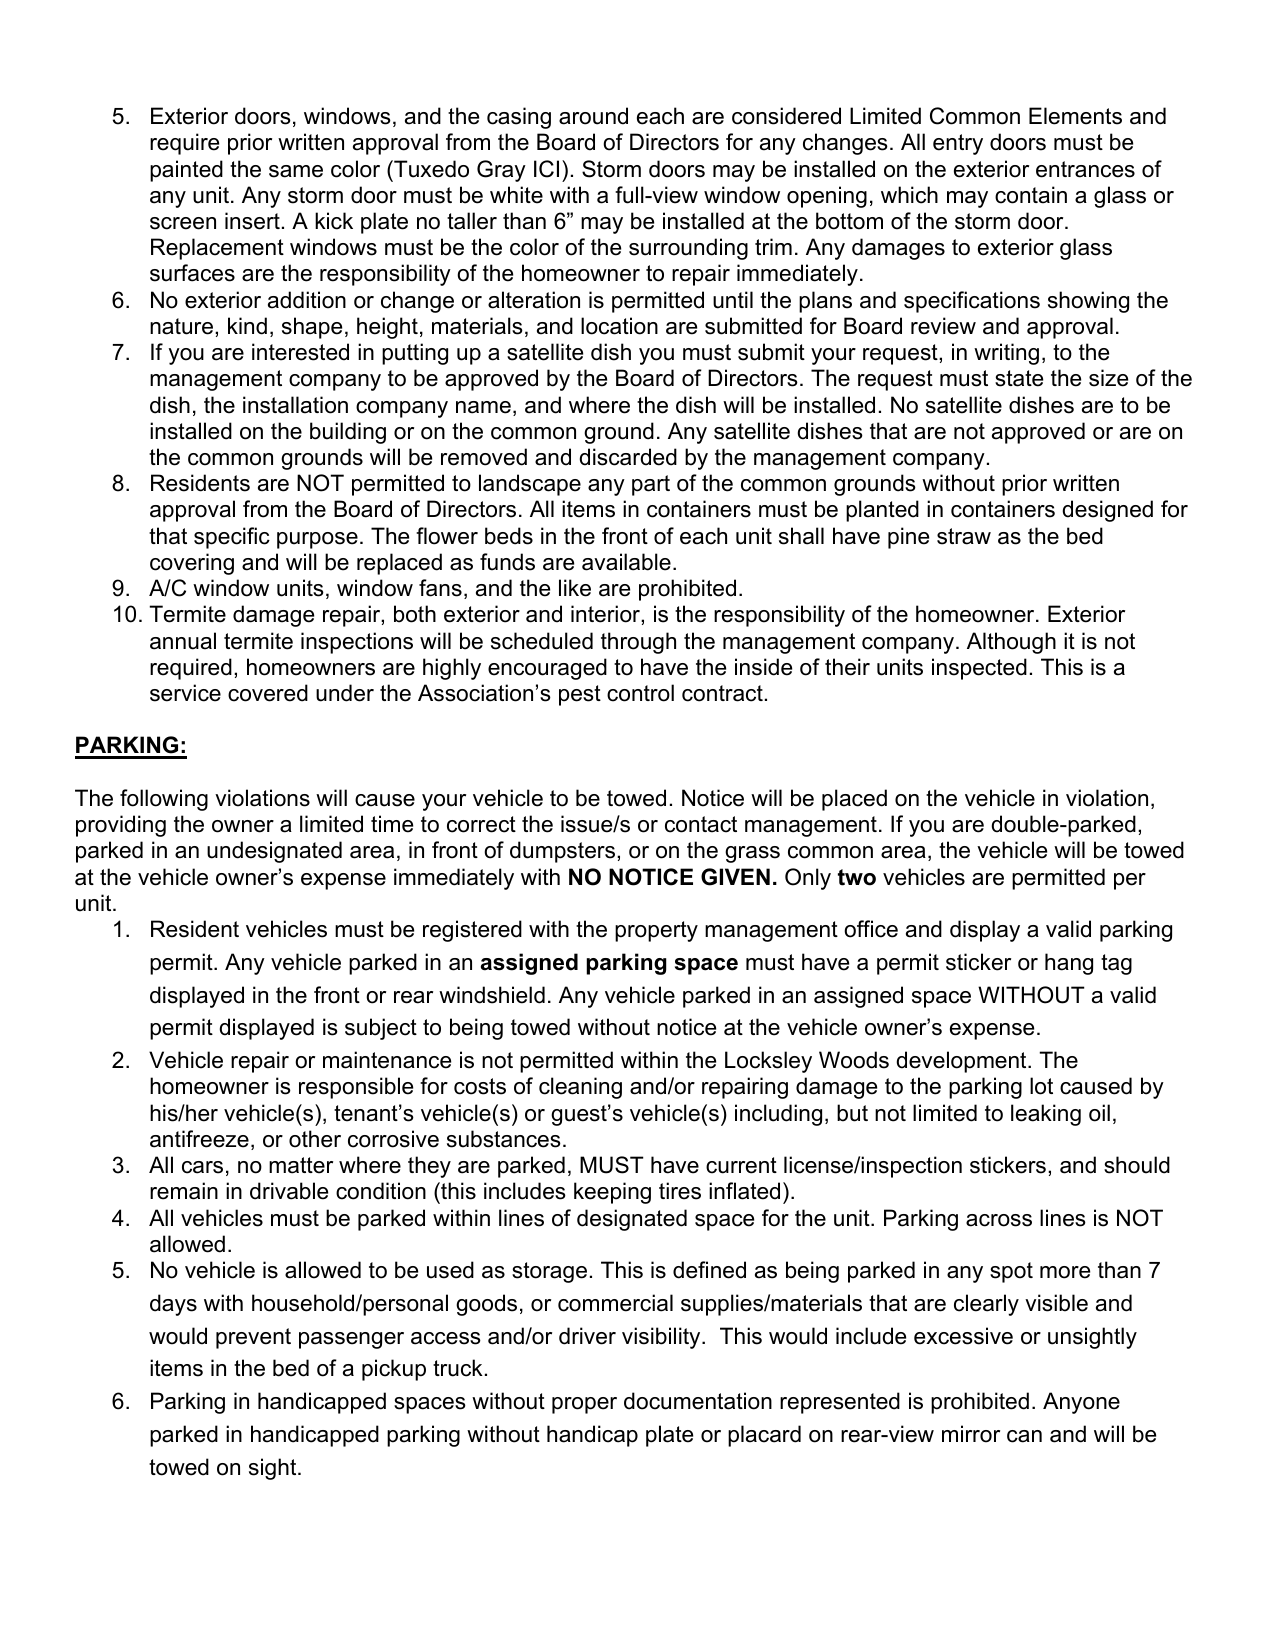 The image size is (1269, 1642). Describe the element at coordinates (295, 405) in the document. I see `installation` at that location.
